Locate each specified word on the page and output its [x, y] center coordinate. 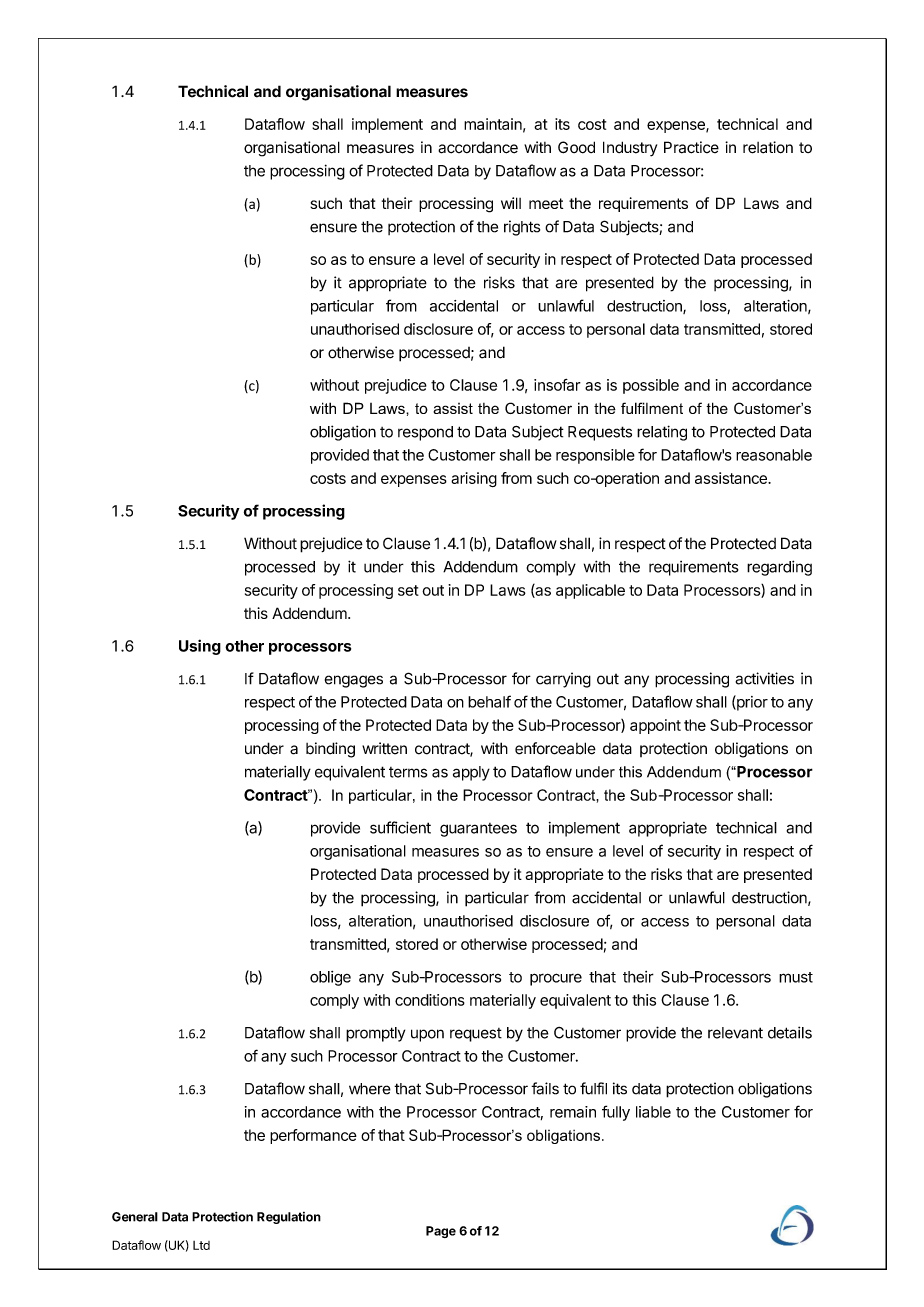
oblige [330, 978]
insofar [557, 385]
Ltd [201, 1245]
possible [651, 386]
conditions [430, 1000]
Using [200, 647]
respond [425, 433]
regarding [779, 568]
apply [471, 773]
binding [330, 750]
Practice [691, 147]
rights [522, 228]
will [511, 203]
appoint [655, 726]
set [408, 590]
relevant [735, 1033]
